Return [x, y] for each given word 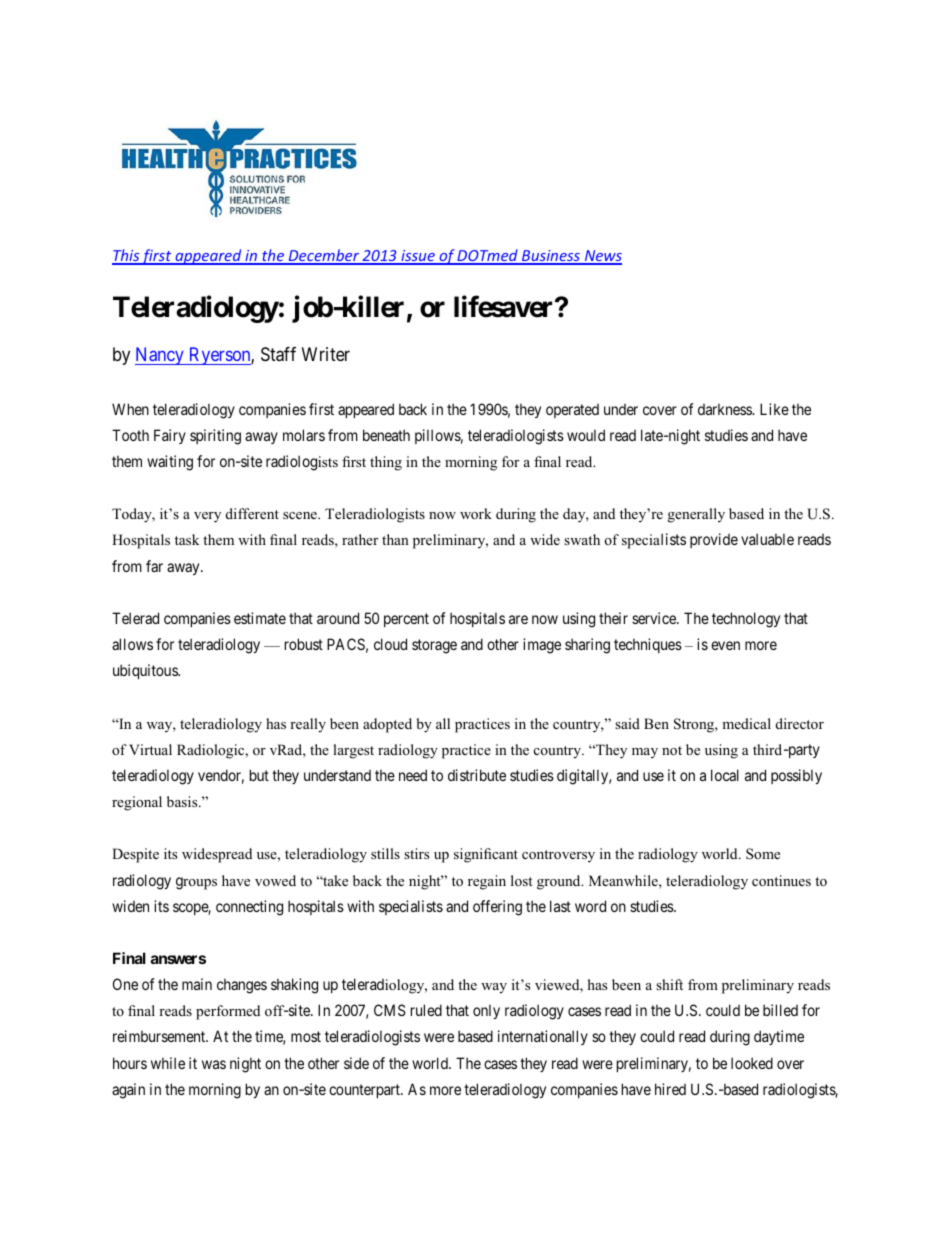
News [602, 257]
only [486, 1011]
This [126, 256]
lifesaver [505, 306]
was [214, 1064]
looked [752, 1063]
